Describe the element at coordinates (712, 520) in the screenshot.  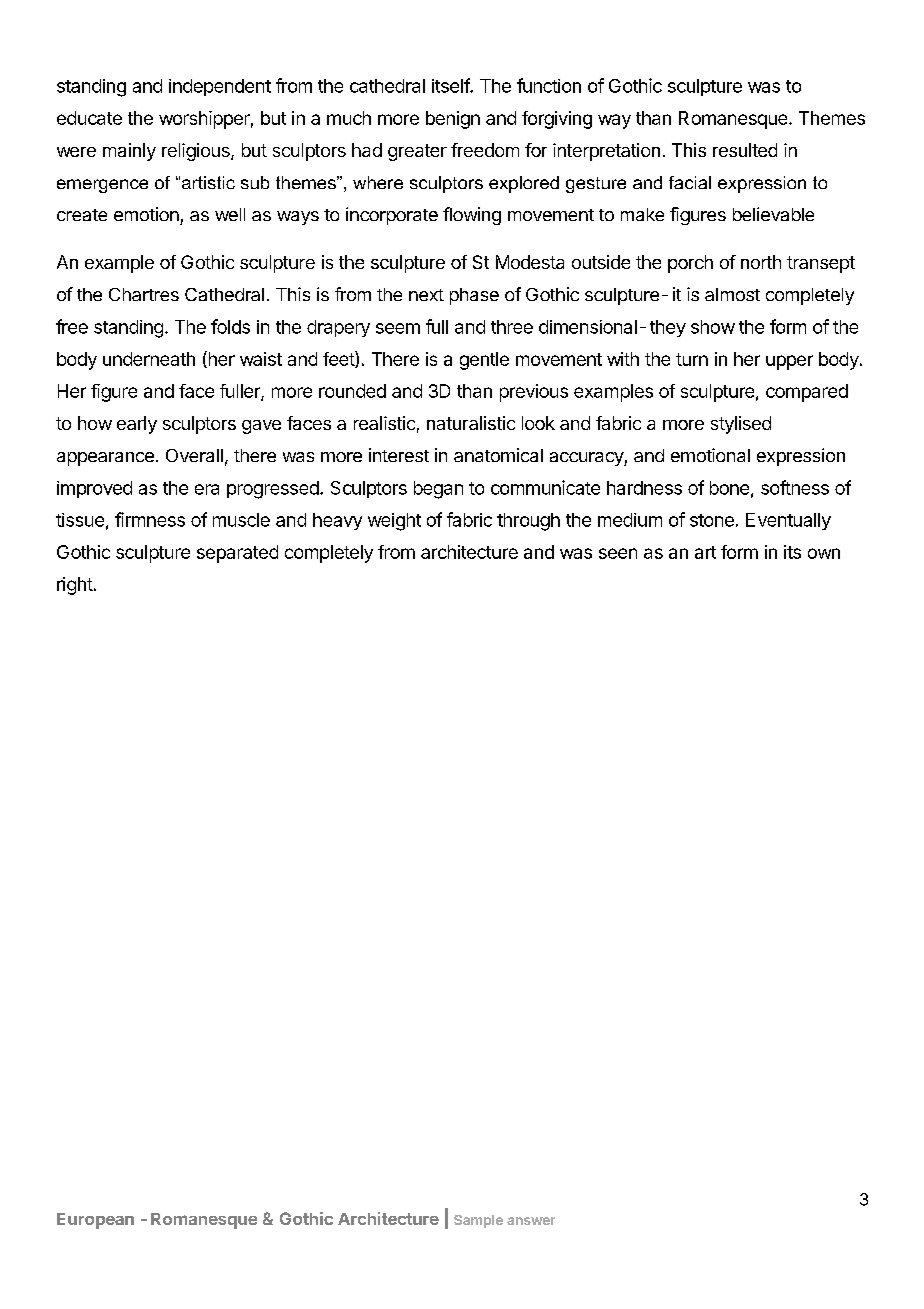
I see `stone` at that location.
